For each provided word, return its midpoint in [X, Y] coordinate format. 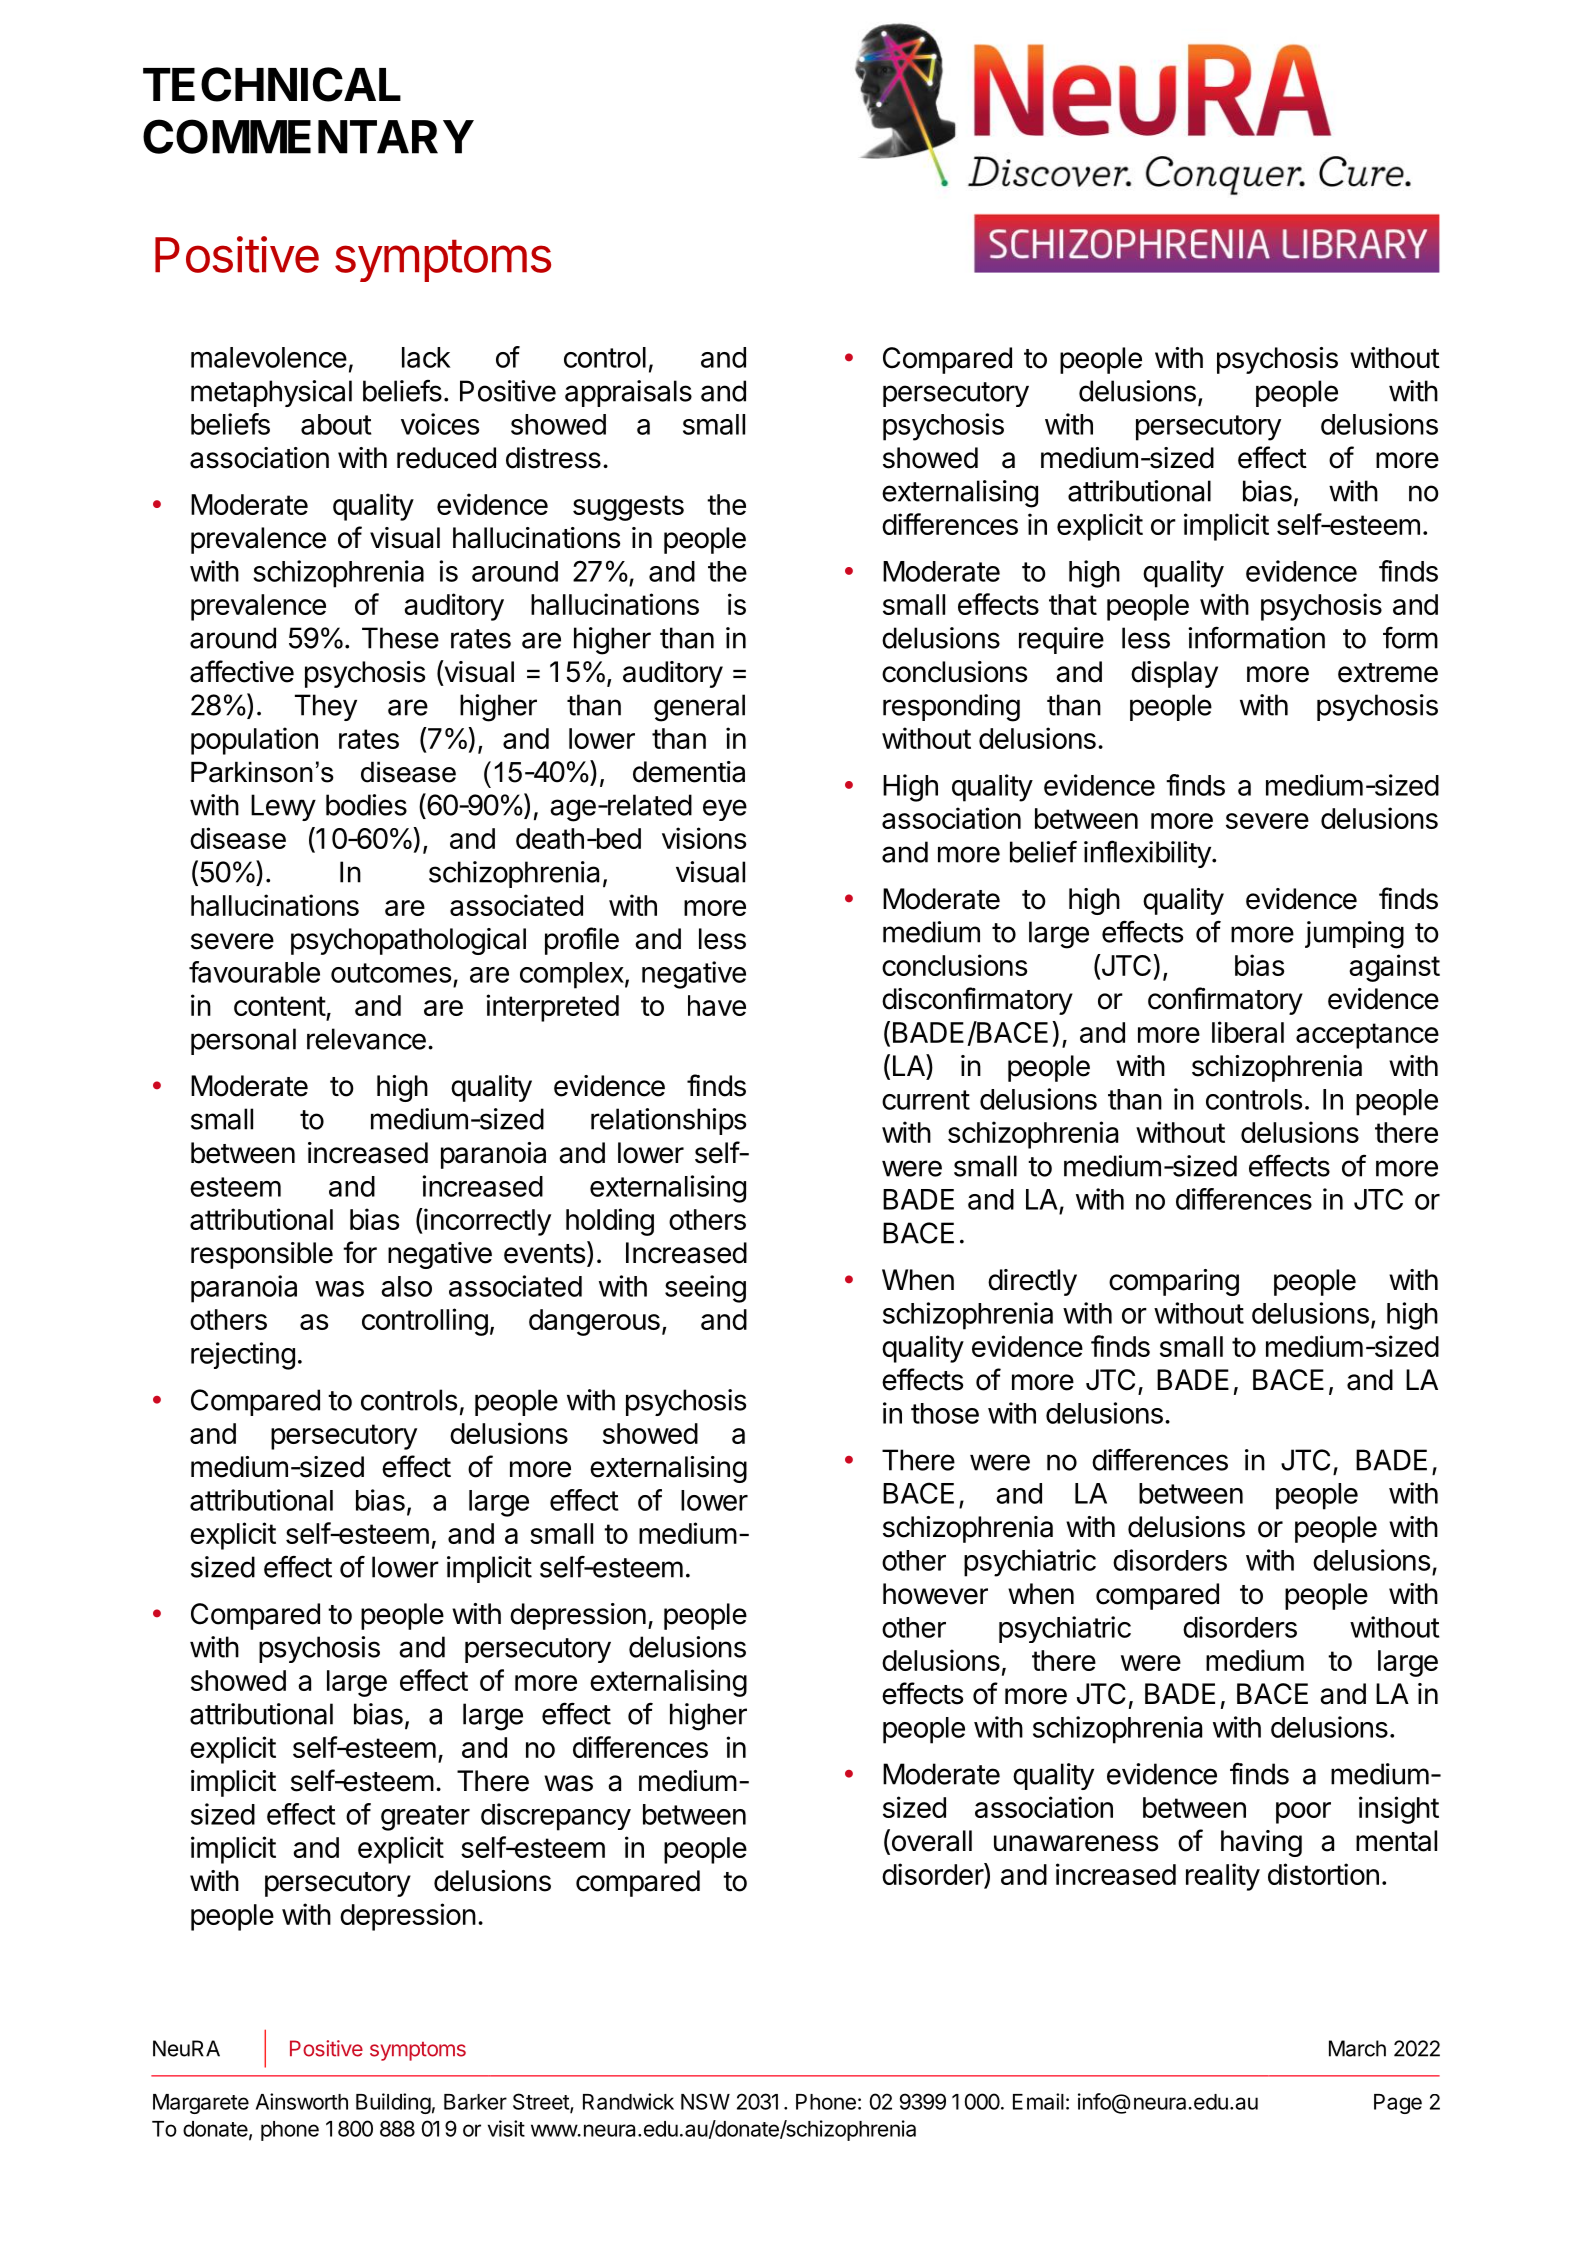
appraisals [628, 393]
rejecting [243, 1356]
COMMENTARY [308, 136]
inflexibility [1147, 854]
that [1073, 604]
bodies [366, 805]
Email [1038, 2101]
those [945, 1413]
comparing [1174, 1282]
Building [393, 2103]
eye [725, 810]
